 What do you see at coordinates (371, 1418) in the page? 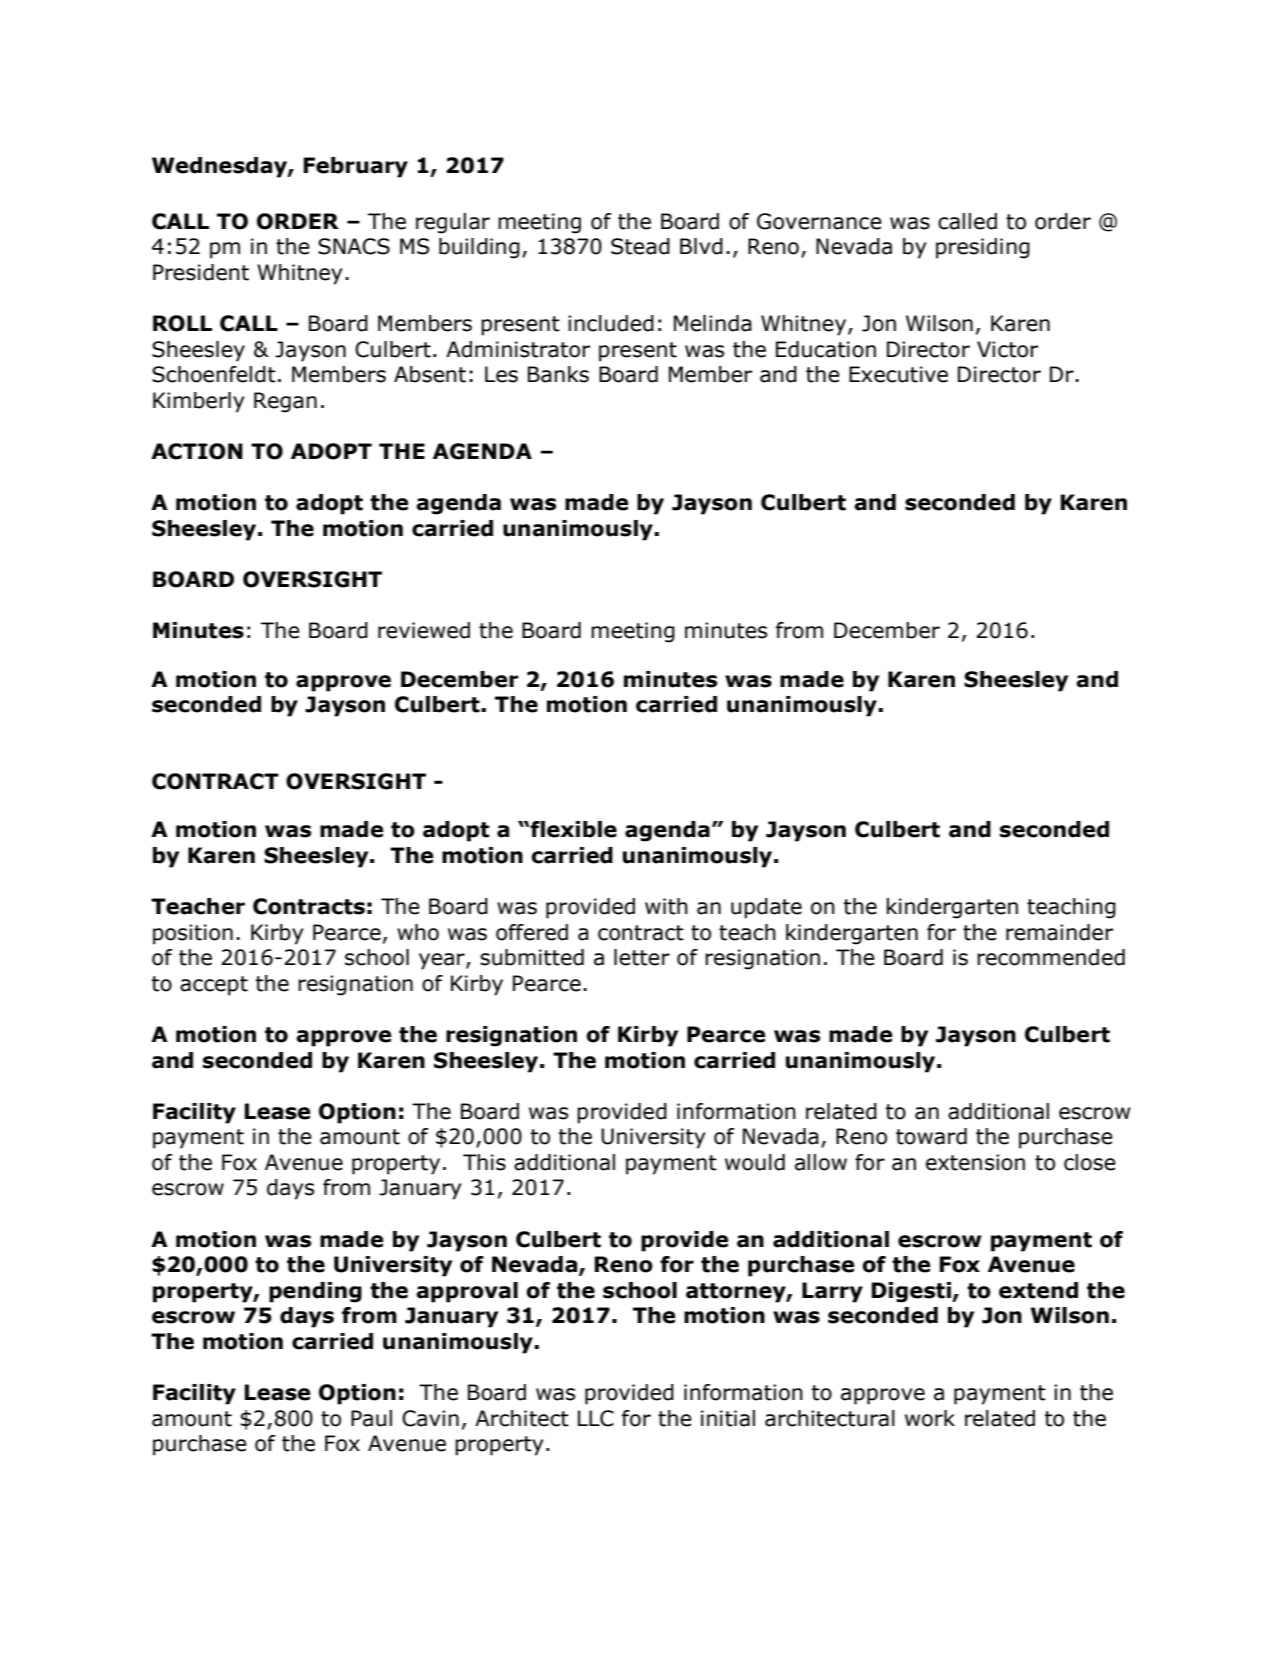
I see `Paul` at bounding box center [371, 1418].
